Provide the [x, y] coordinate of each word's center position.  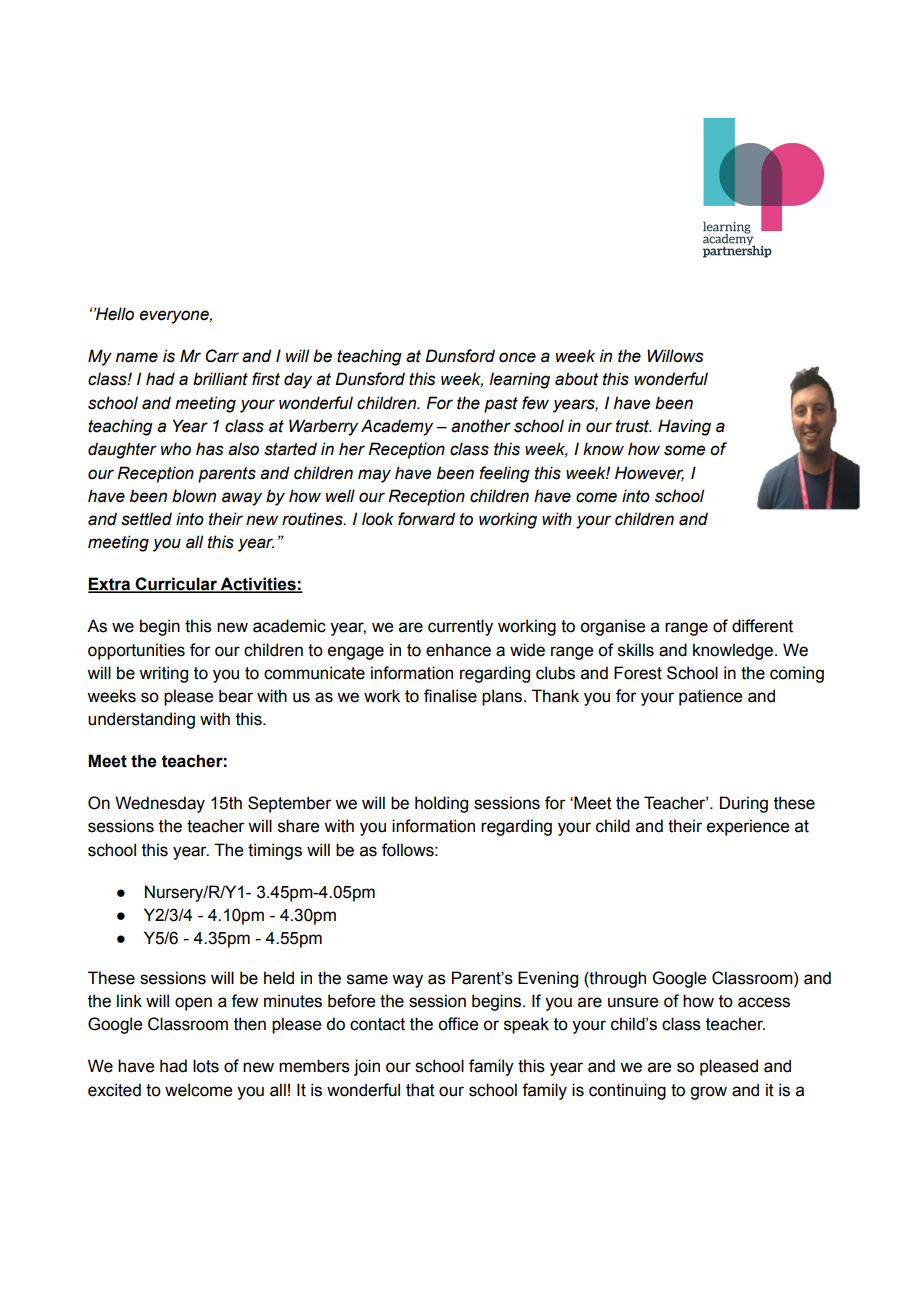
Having [684, 427]
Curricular [176, 585]
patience [710, 697]
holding [441, 804]
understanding [141, 720]
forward [426, 519]
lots [206, 1066]
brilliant [220, 379]
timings [275, 851]
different [762, 626]
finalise [450, 696]
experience [748, 827]
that [420, 1090]
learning [519, 380]
